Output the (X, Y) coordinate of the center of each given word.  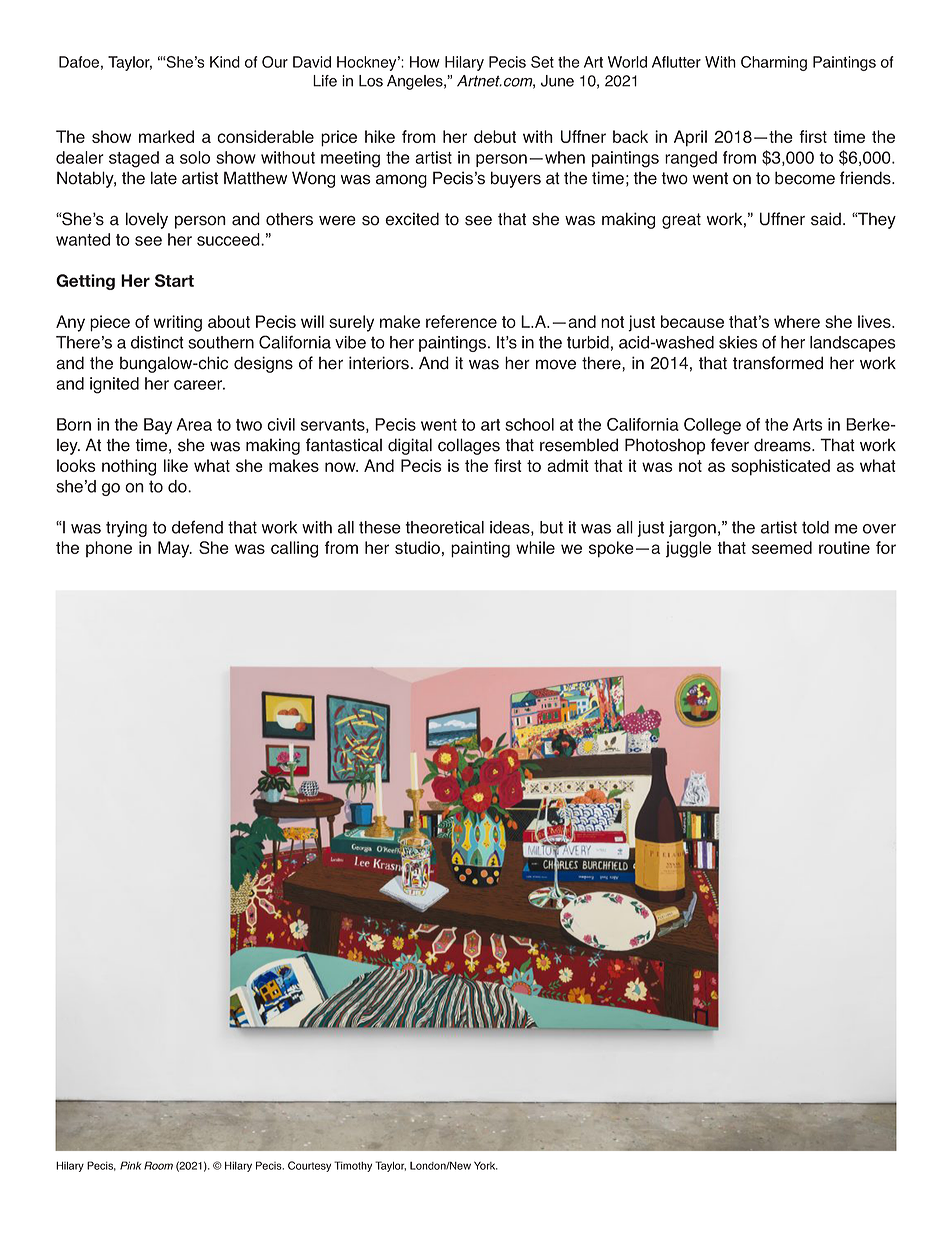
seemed (782, 547)
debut (495, 136)
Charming (774, 63)
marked (166, 136)
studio (417, 547)
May (175, 549)
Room (158, 1165)
